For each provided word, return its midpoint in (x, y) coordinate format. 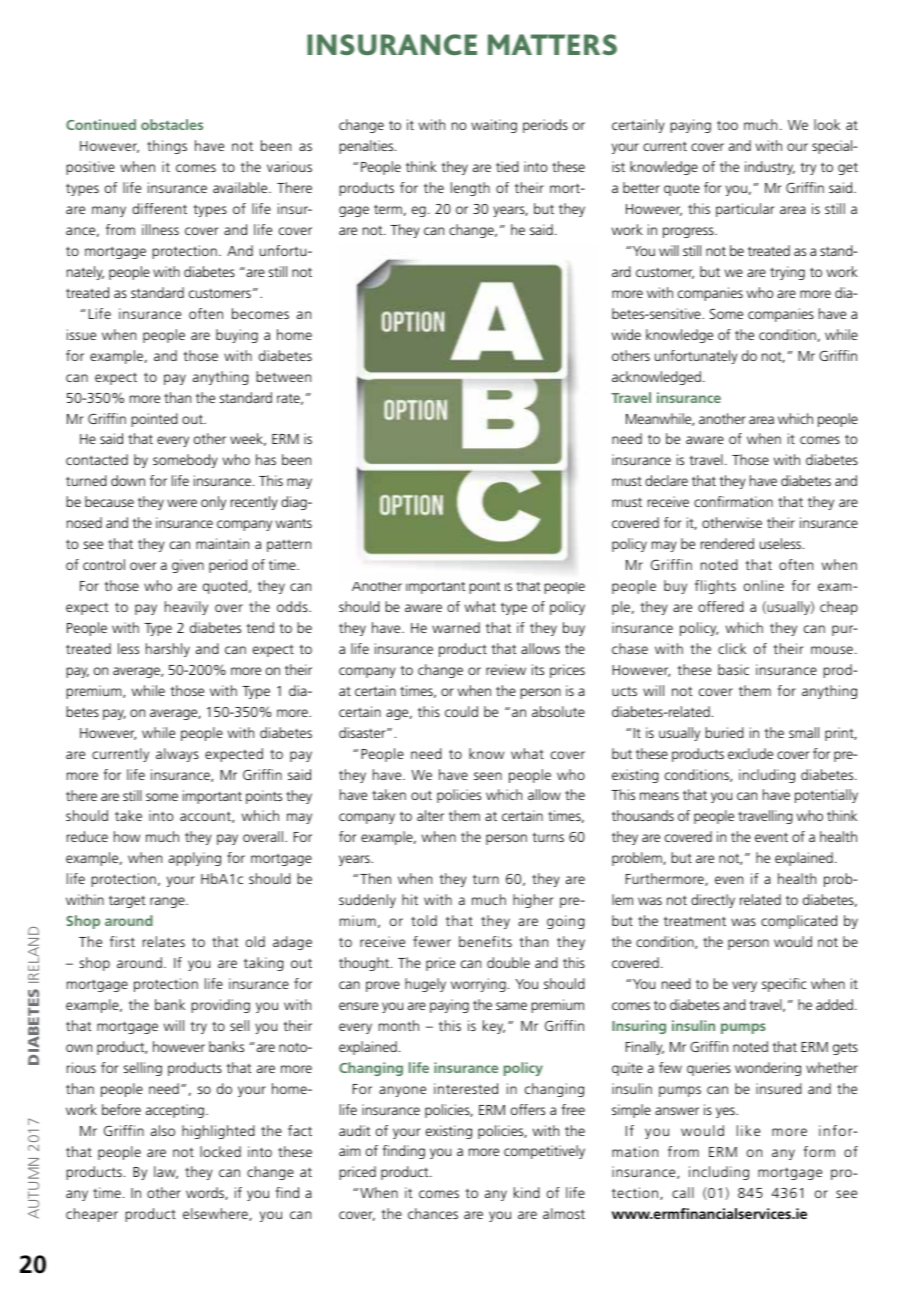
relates (164, 941)
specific (784, 985)
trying (787, 273)
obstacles (172, 124)
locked (220, 1151)
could (461, 711)
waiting (494, 126)
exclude (750, 753)
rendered (727, 543)
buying (237, 336)
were (182, 503)
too (727, 125)
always (177, 755)
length (470, 189)
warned (456, 627)
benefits (485, 941)
